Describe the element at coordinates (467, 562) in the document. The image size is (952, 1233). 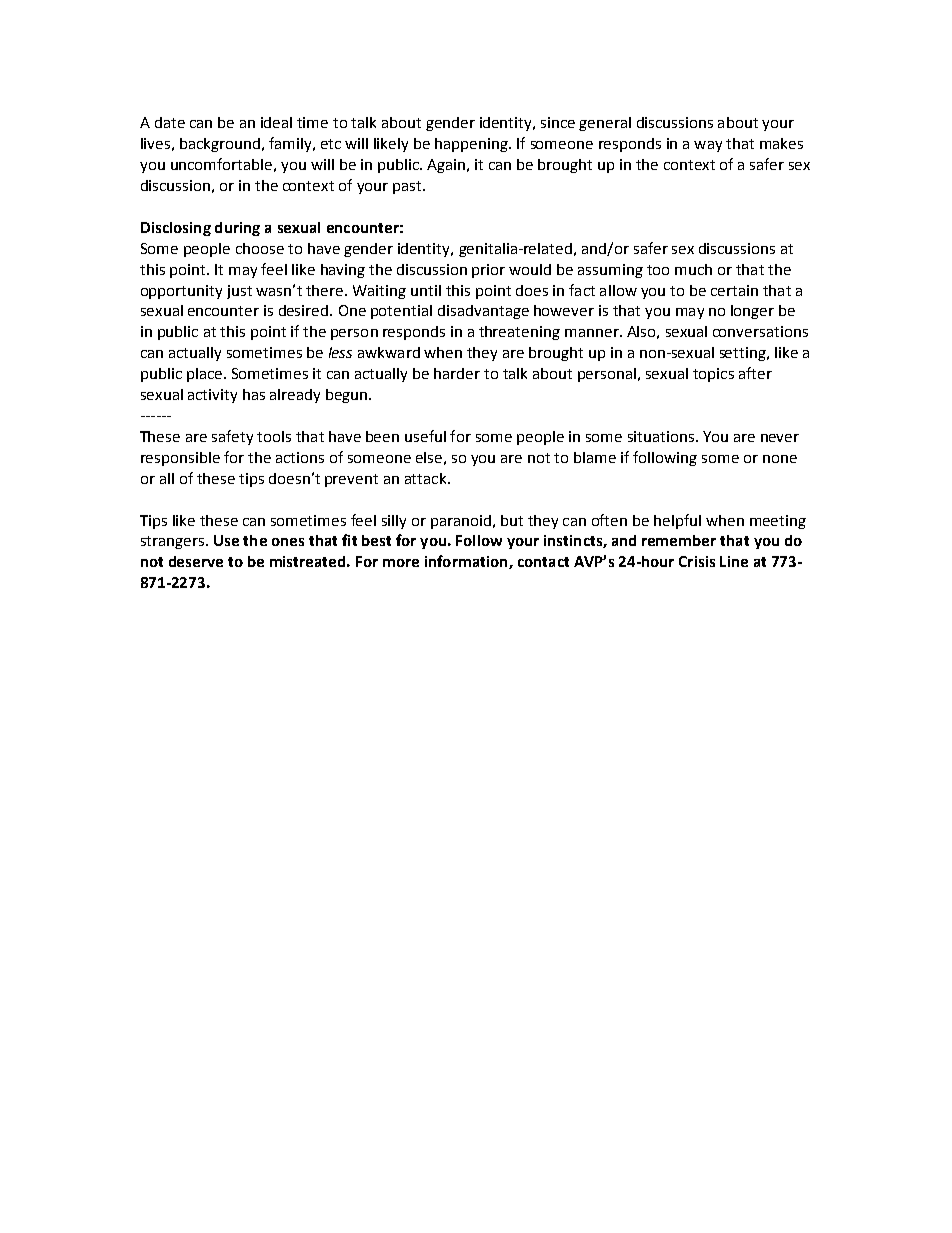
I see `information` at that location.
